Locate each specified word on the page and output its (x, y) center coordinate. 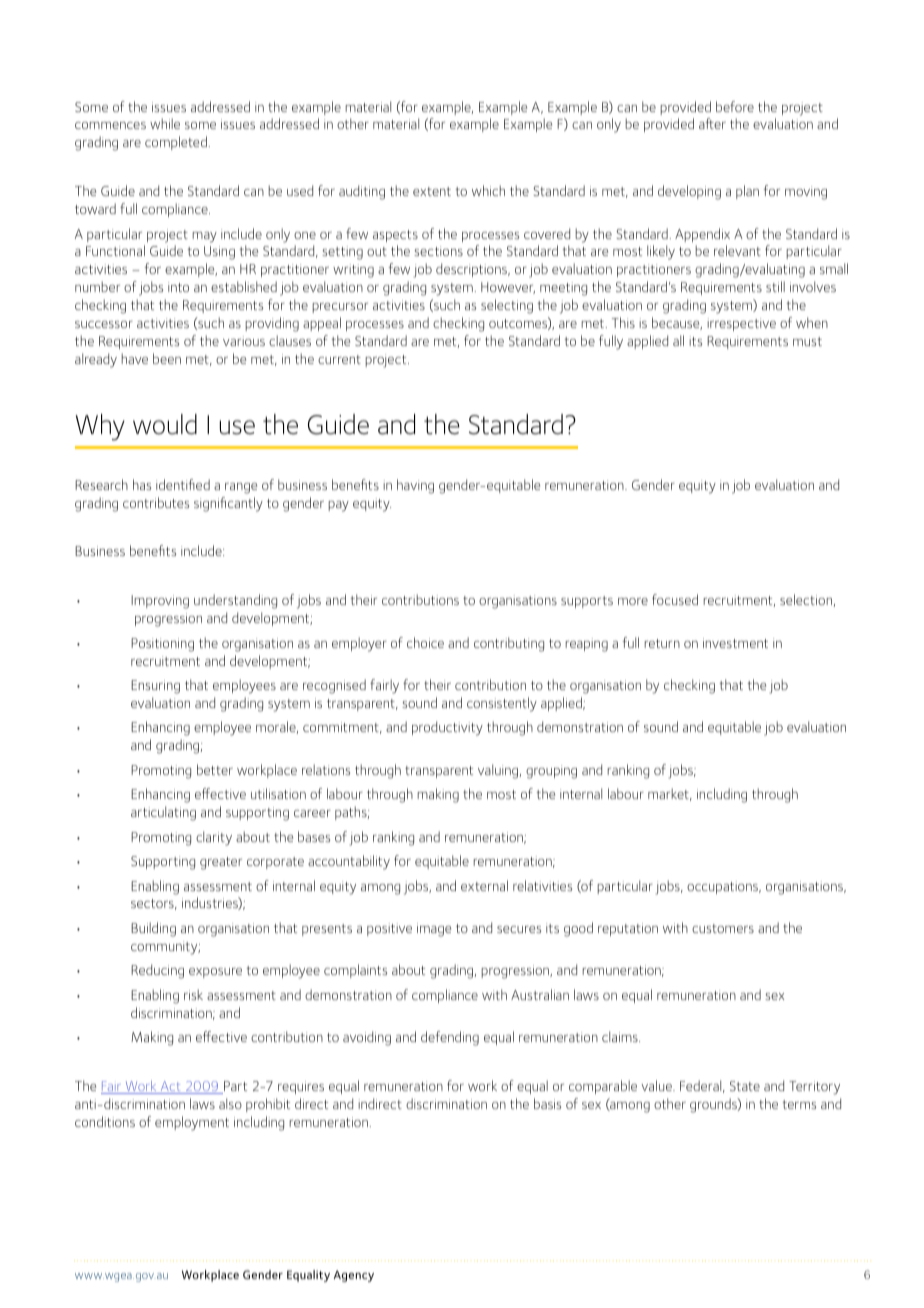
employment (192, 1123)
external (484, 885)
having (415, 486)
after (712, 123)
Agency (354, 1276)
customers (723, 928)
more (633, 601)
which (488, 190)
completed (176, 143)
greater (221, 863)
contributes (156, 502)
